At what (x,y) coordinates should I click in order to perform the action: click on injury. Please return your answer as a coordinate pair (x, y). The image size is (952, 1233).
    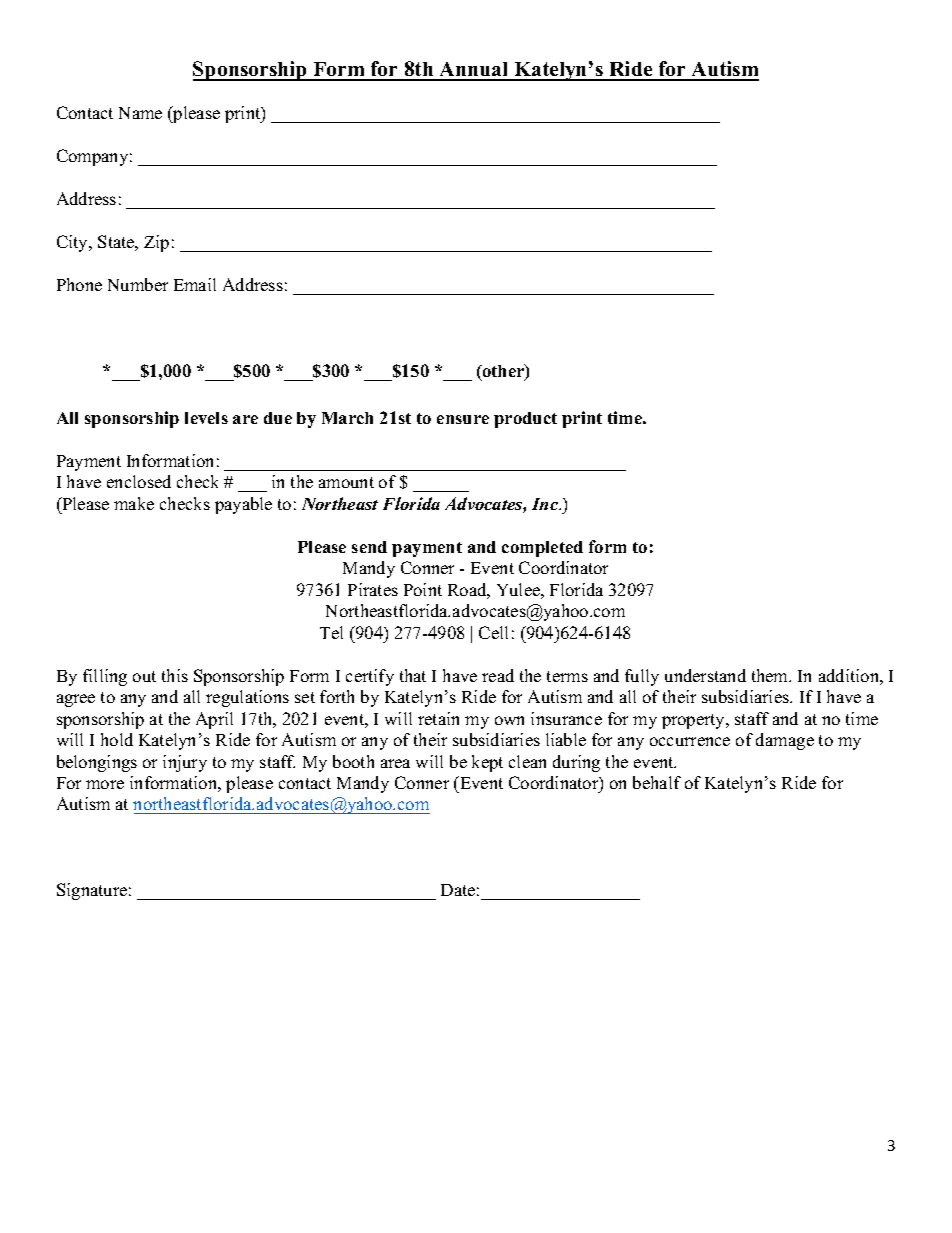
    Looking at the image, I should click on (185, 763).
